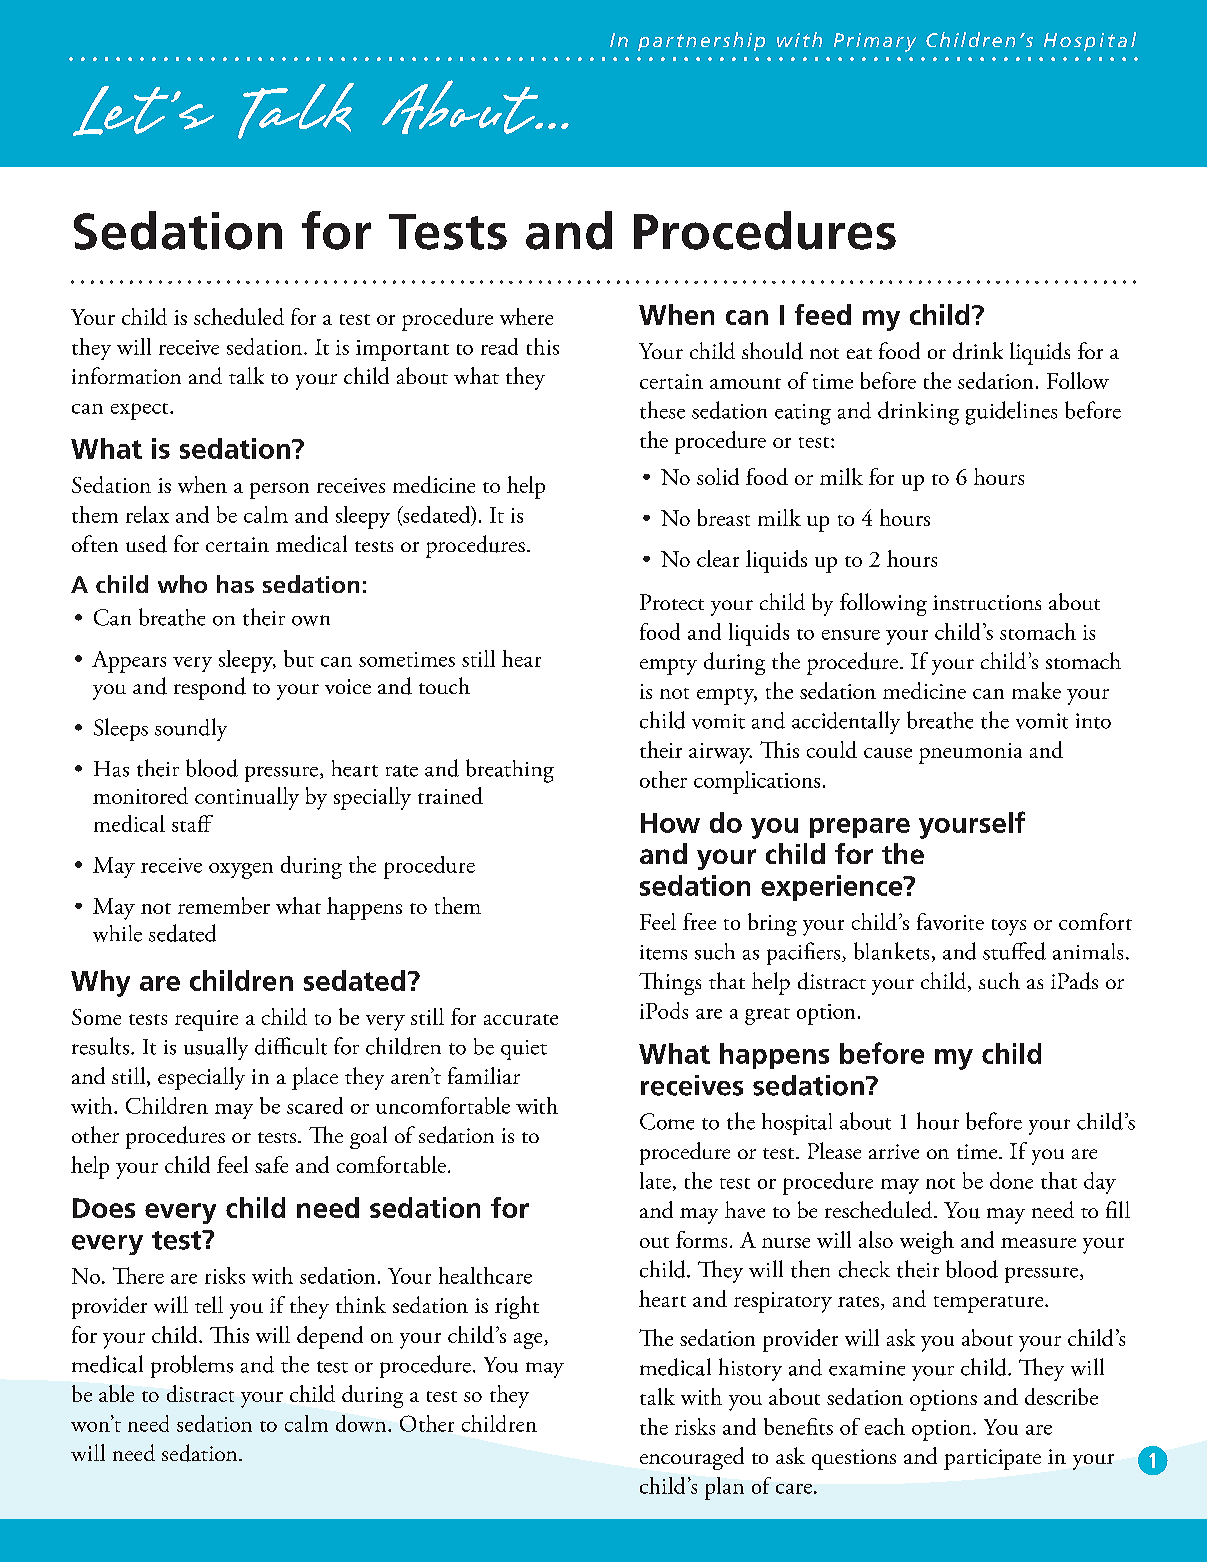  I want to click on safe, so click(271, 1164).
